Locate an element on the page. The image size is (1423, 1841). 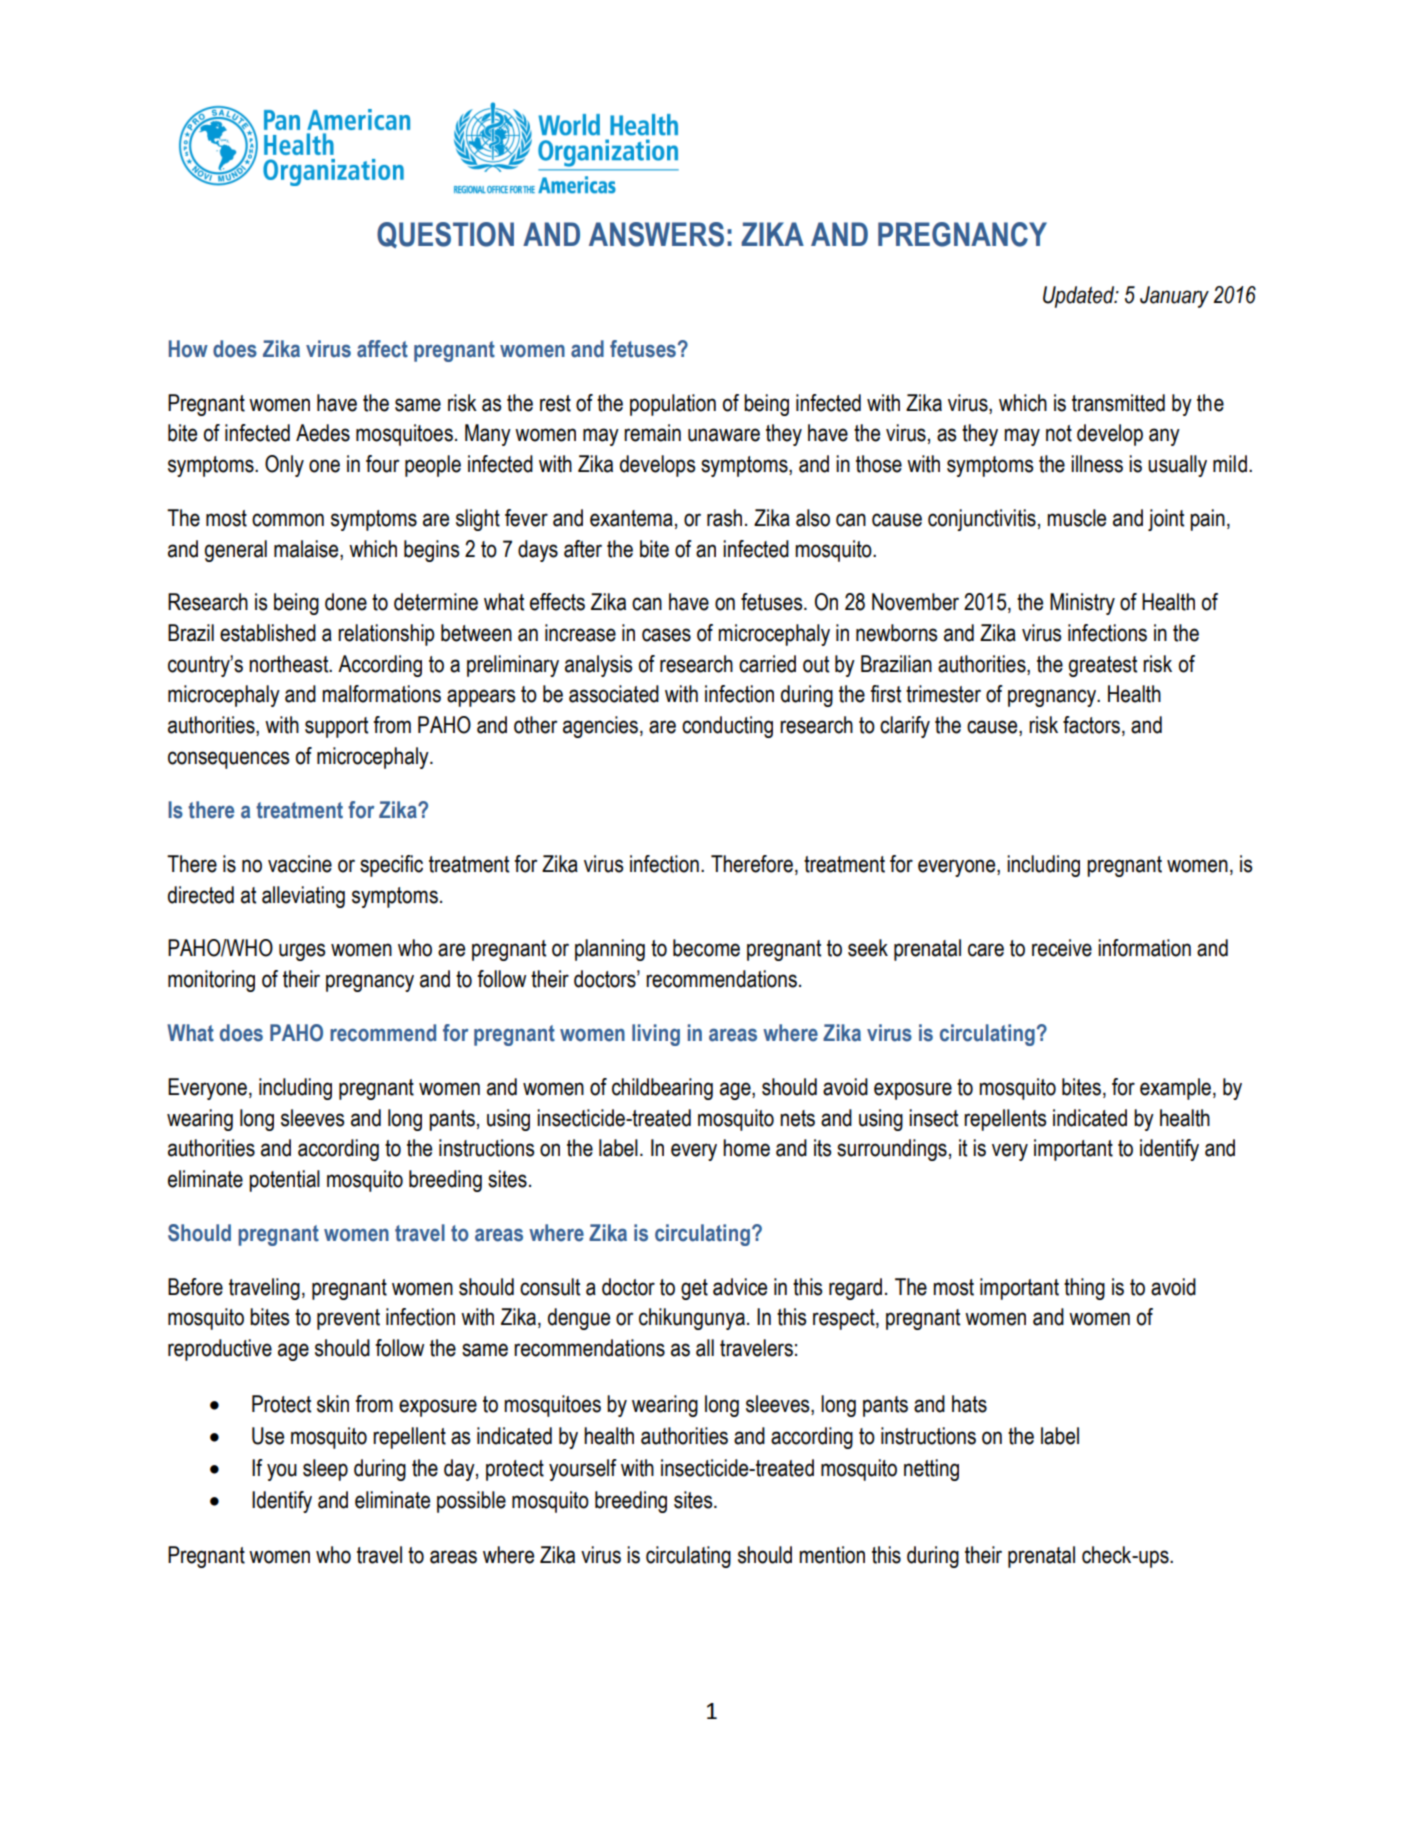
mention is located at coordinates (832, 1555).
